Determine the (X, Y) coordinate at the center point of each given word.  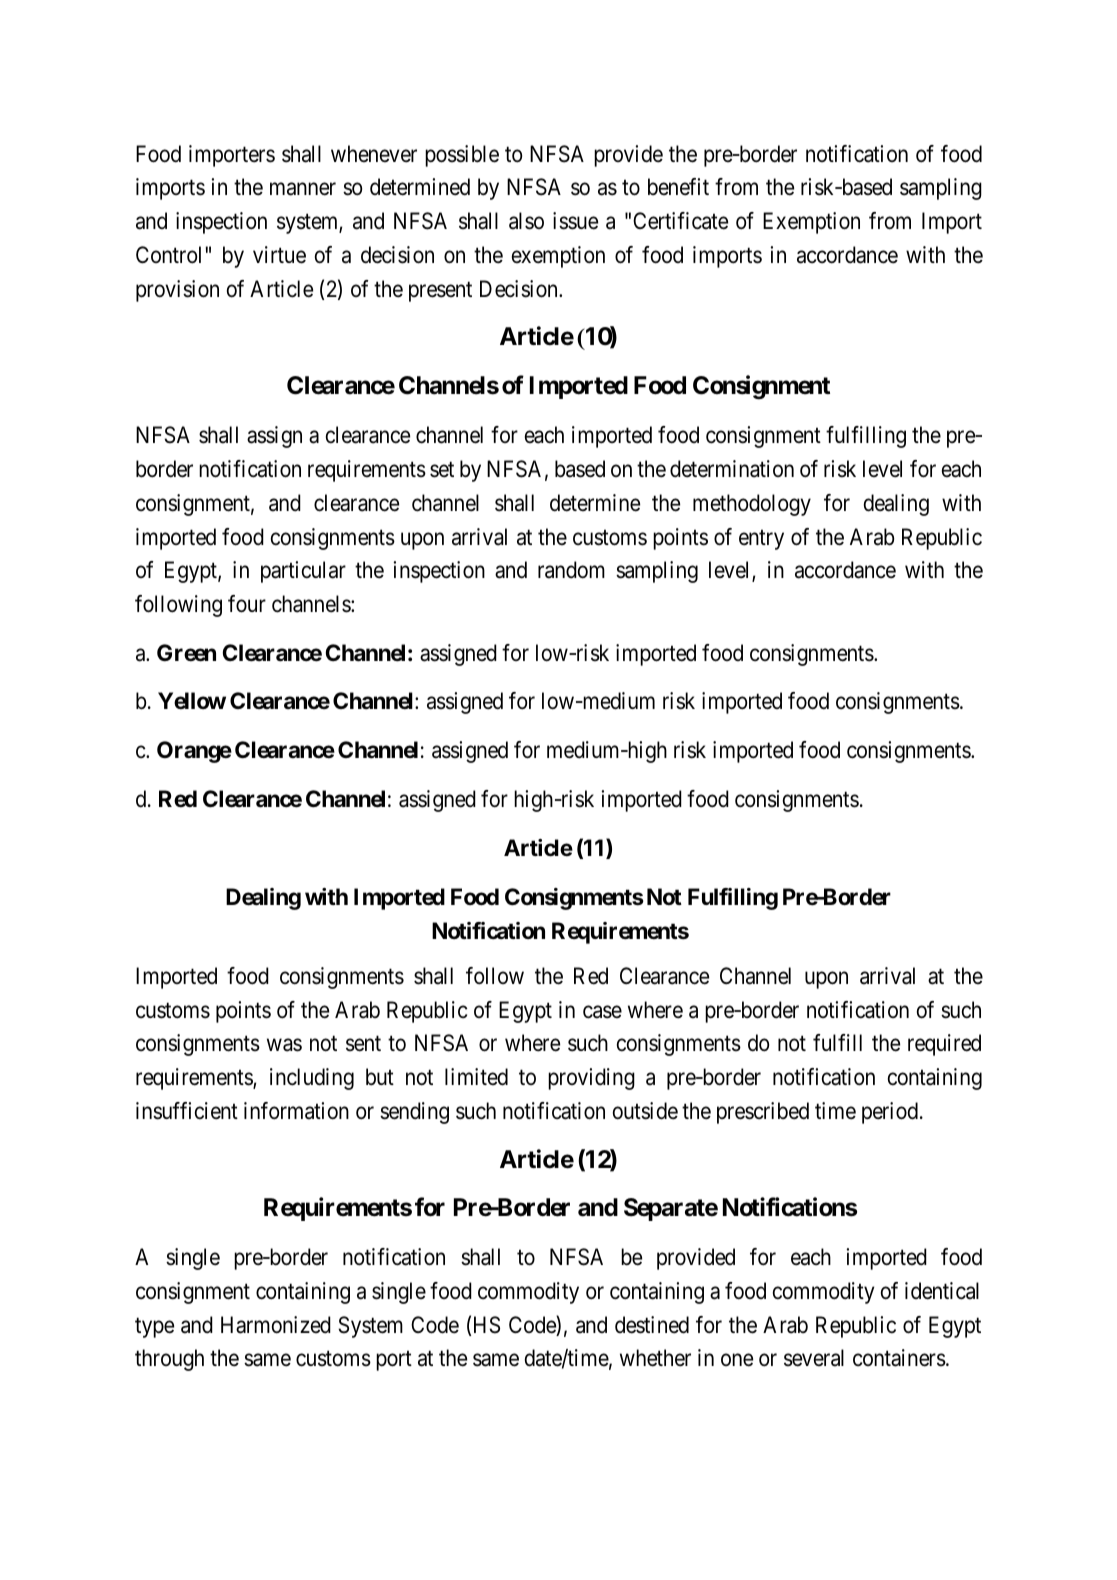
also (526, 221)
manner (303, 189)
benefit (678, 187)
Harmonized (276, 1325)
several (814, 1358)
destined (652, 1325)
